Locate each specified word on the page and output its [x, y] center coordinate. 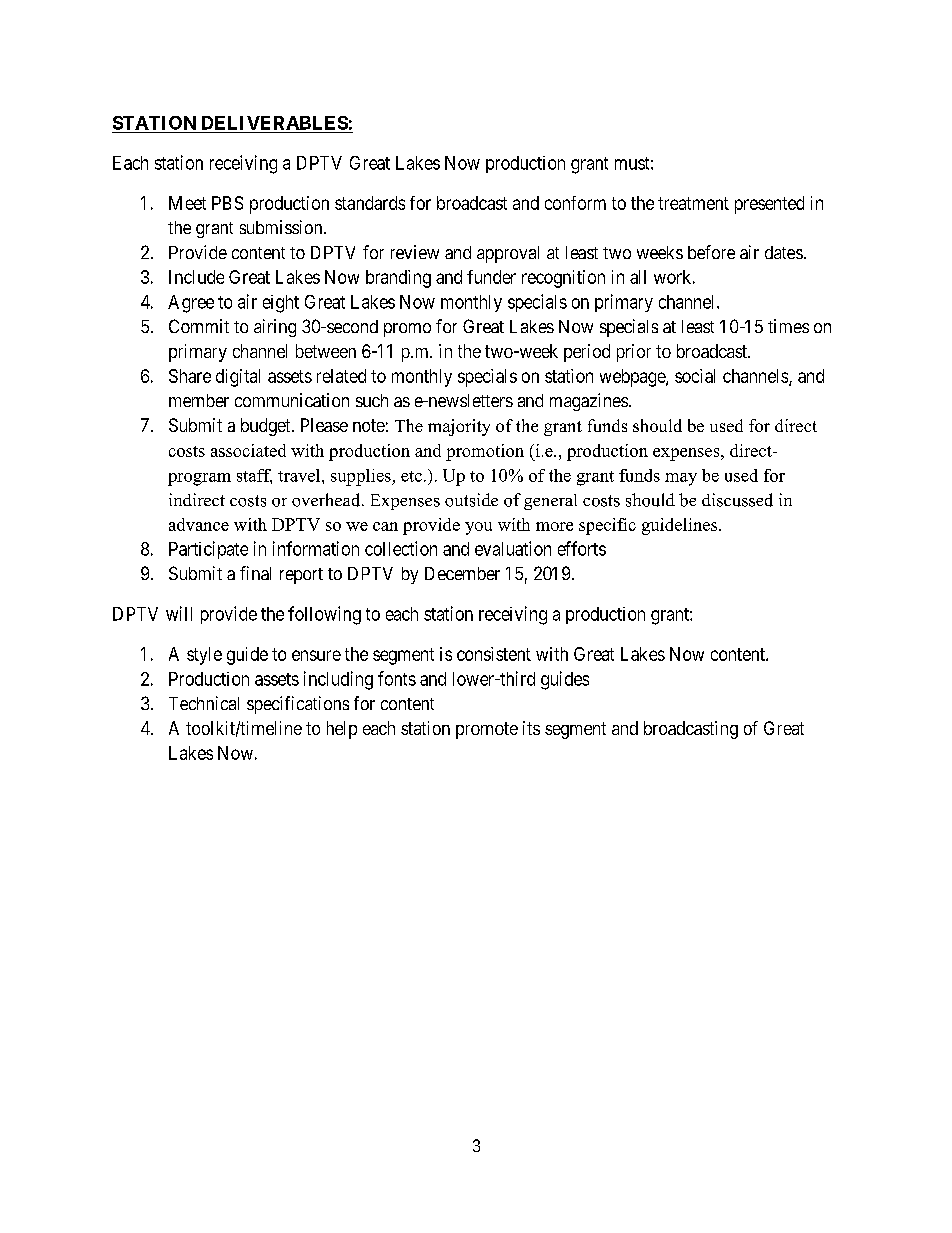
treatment [693, 203]
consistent [494, 654]
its [531, 728]
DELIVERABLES [275, 123]
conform [575, 203]
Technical [204, 703]
